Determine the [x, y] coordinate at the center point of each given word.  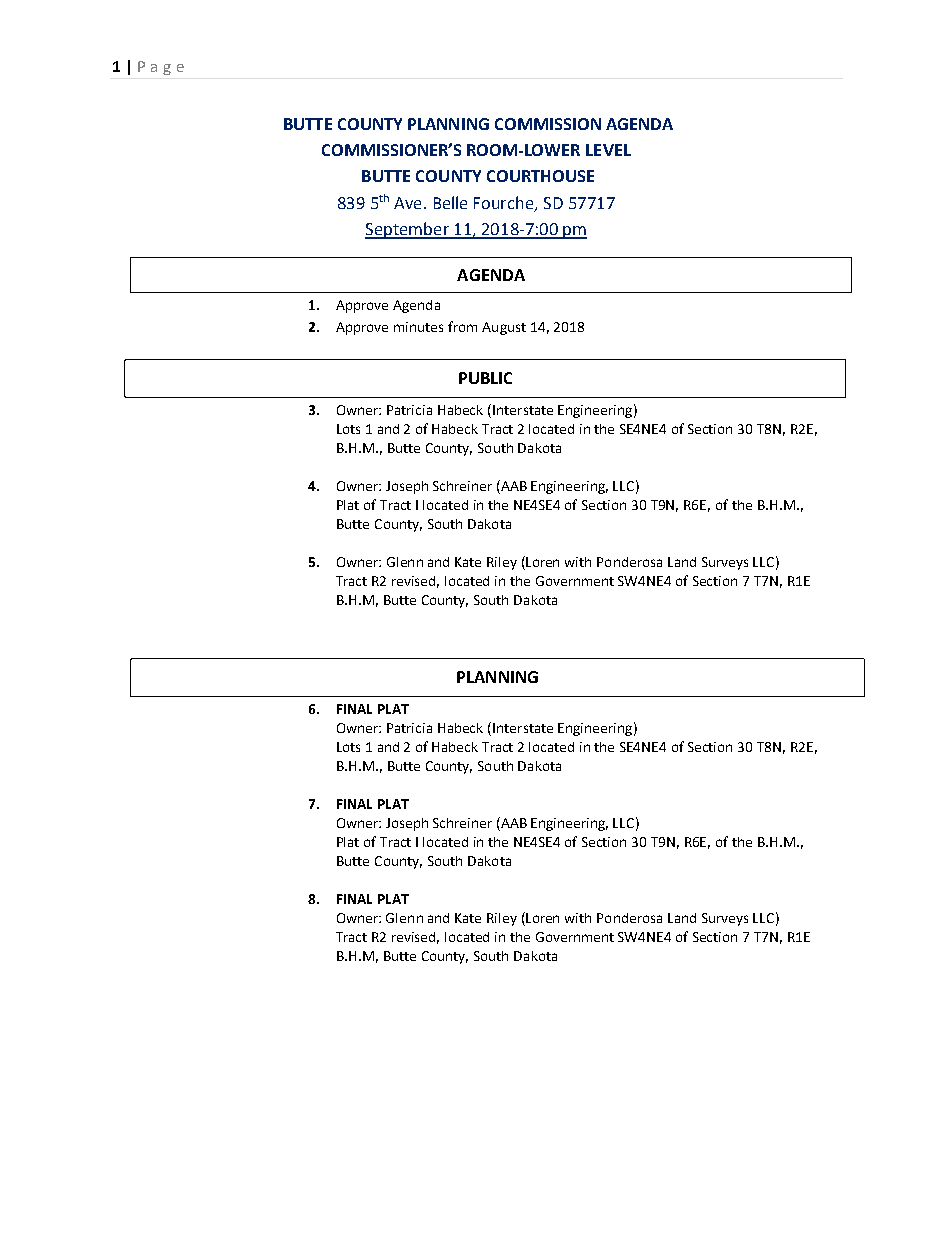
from [462, 326]
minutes [418, 327]
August [504, 328]
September [408, 230]
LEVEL [608, 150]
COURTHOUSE [540, 176]
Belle [450, 202]
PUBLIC [485, 378]
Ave [407, 203]
